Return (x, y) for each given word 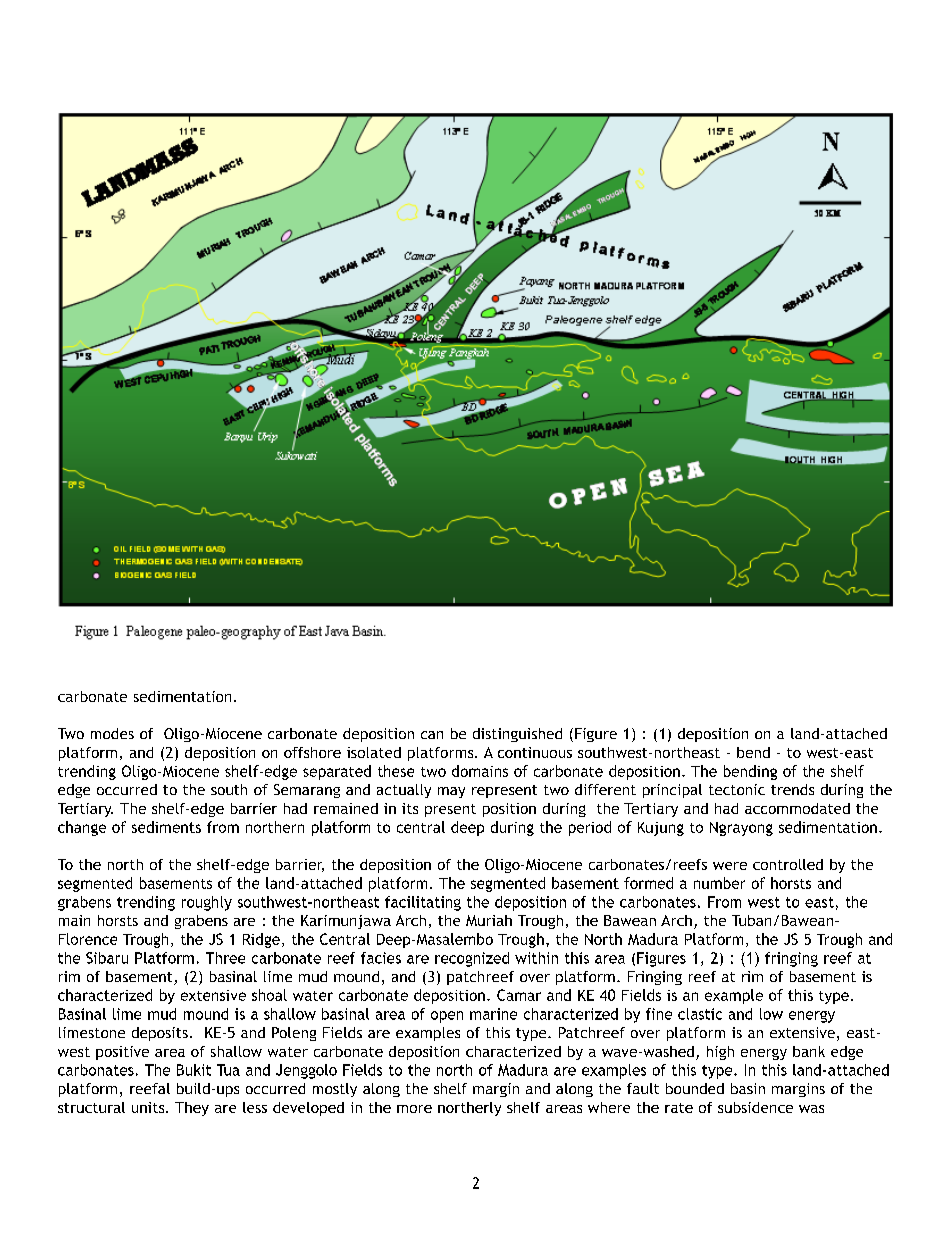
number (719, 883)
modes (112, 733)
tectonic (737, 789)
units (149, 1107)
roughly (207, 903)
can (432, 735)
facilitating (423, 903)
